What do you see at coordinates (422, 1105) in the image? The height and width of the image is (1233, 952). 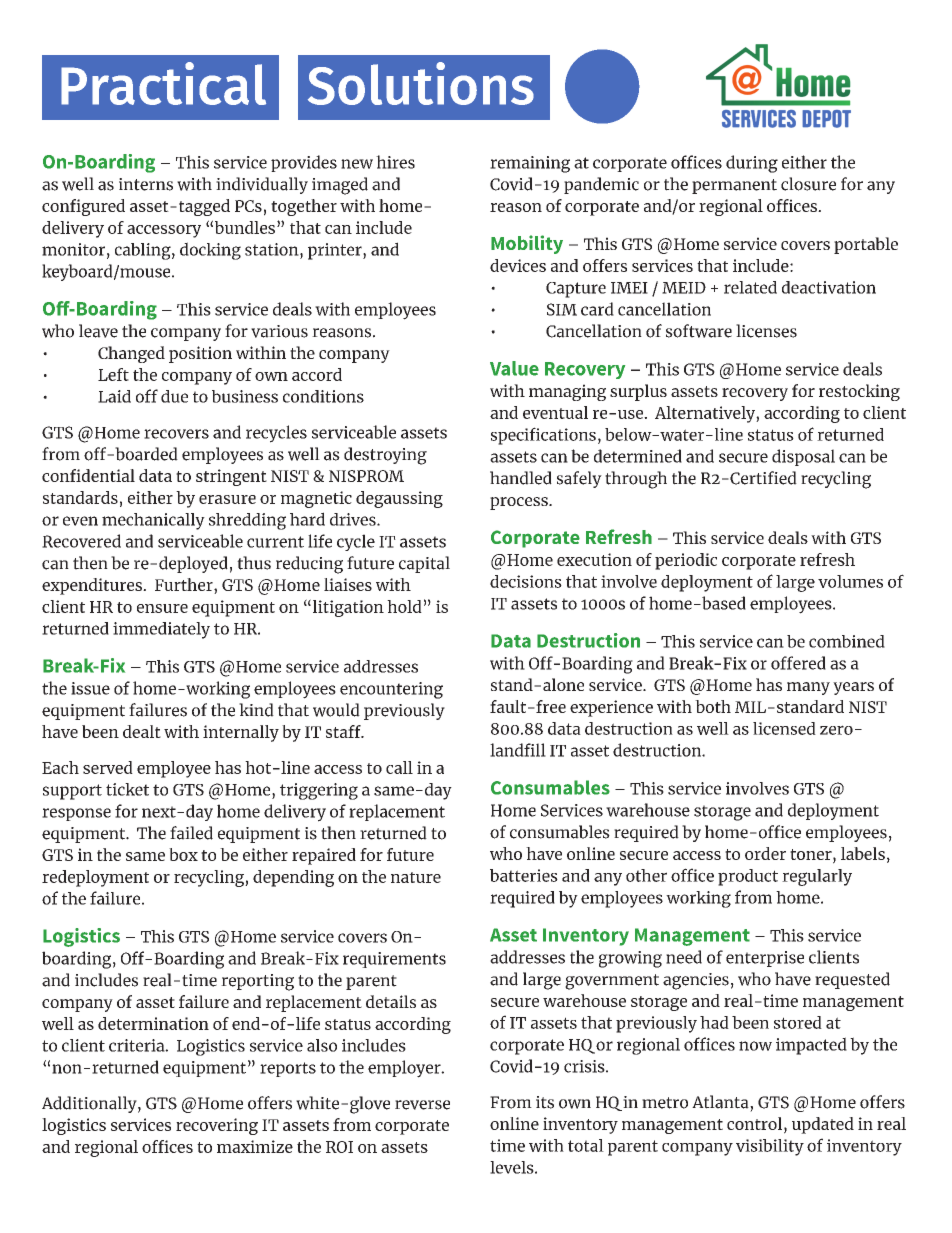 I see `reverse` at bounding box center [422, 1105].
